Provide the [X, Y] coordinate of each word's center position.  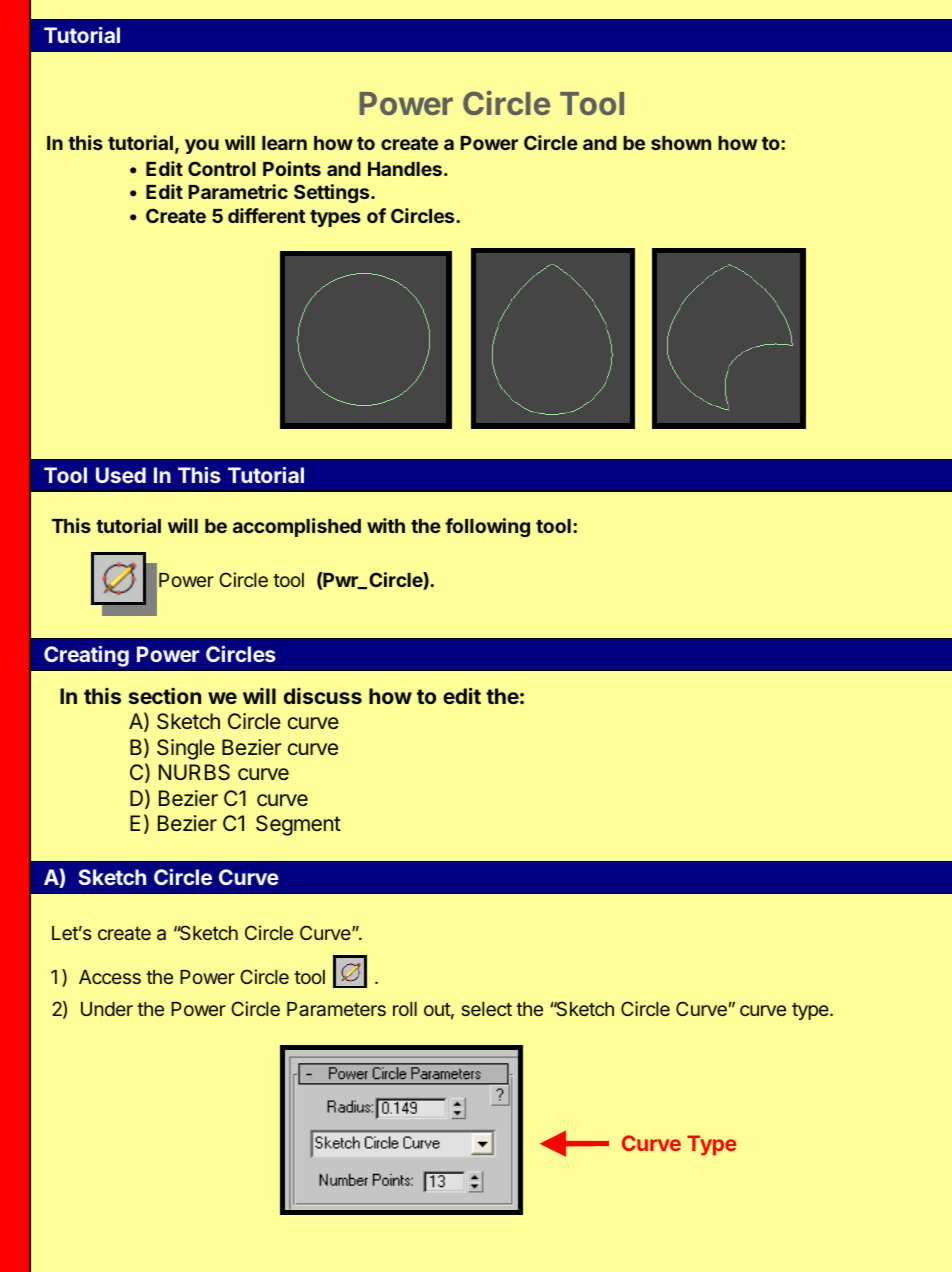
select [486, 1009]
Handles [405, 169]
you [202, 146]
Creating [86, 656]
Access [110, 977]
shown [681, 143]
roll [405, 1009]
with [386, 525]
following [487, 527]
